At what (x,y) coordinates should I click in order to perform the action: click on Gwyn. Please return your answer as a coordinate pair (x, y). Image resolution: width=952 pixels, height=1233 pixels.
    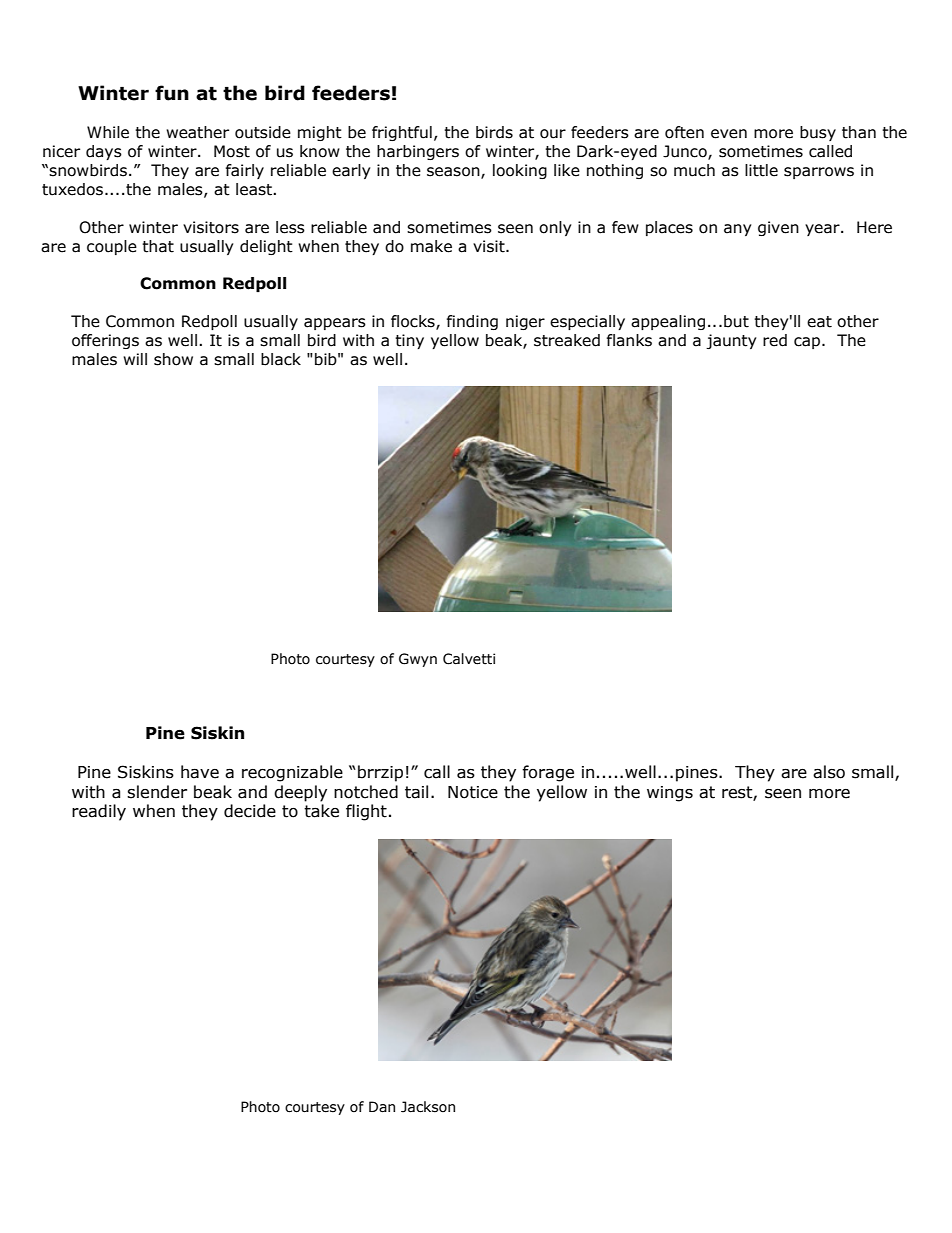
    Looking at the image, I should click on (418, 660).
